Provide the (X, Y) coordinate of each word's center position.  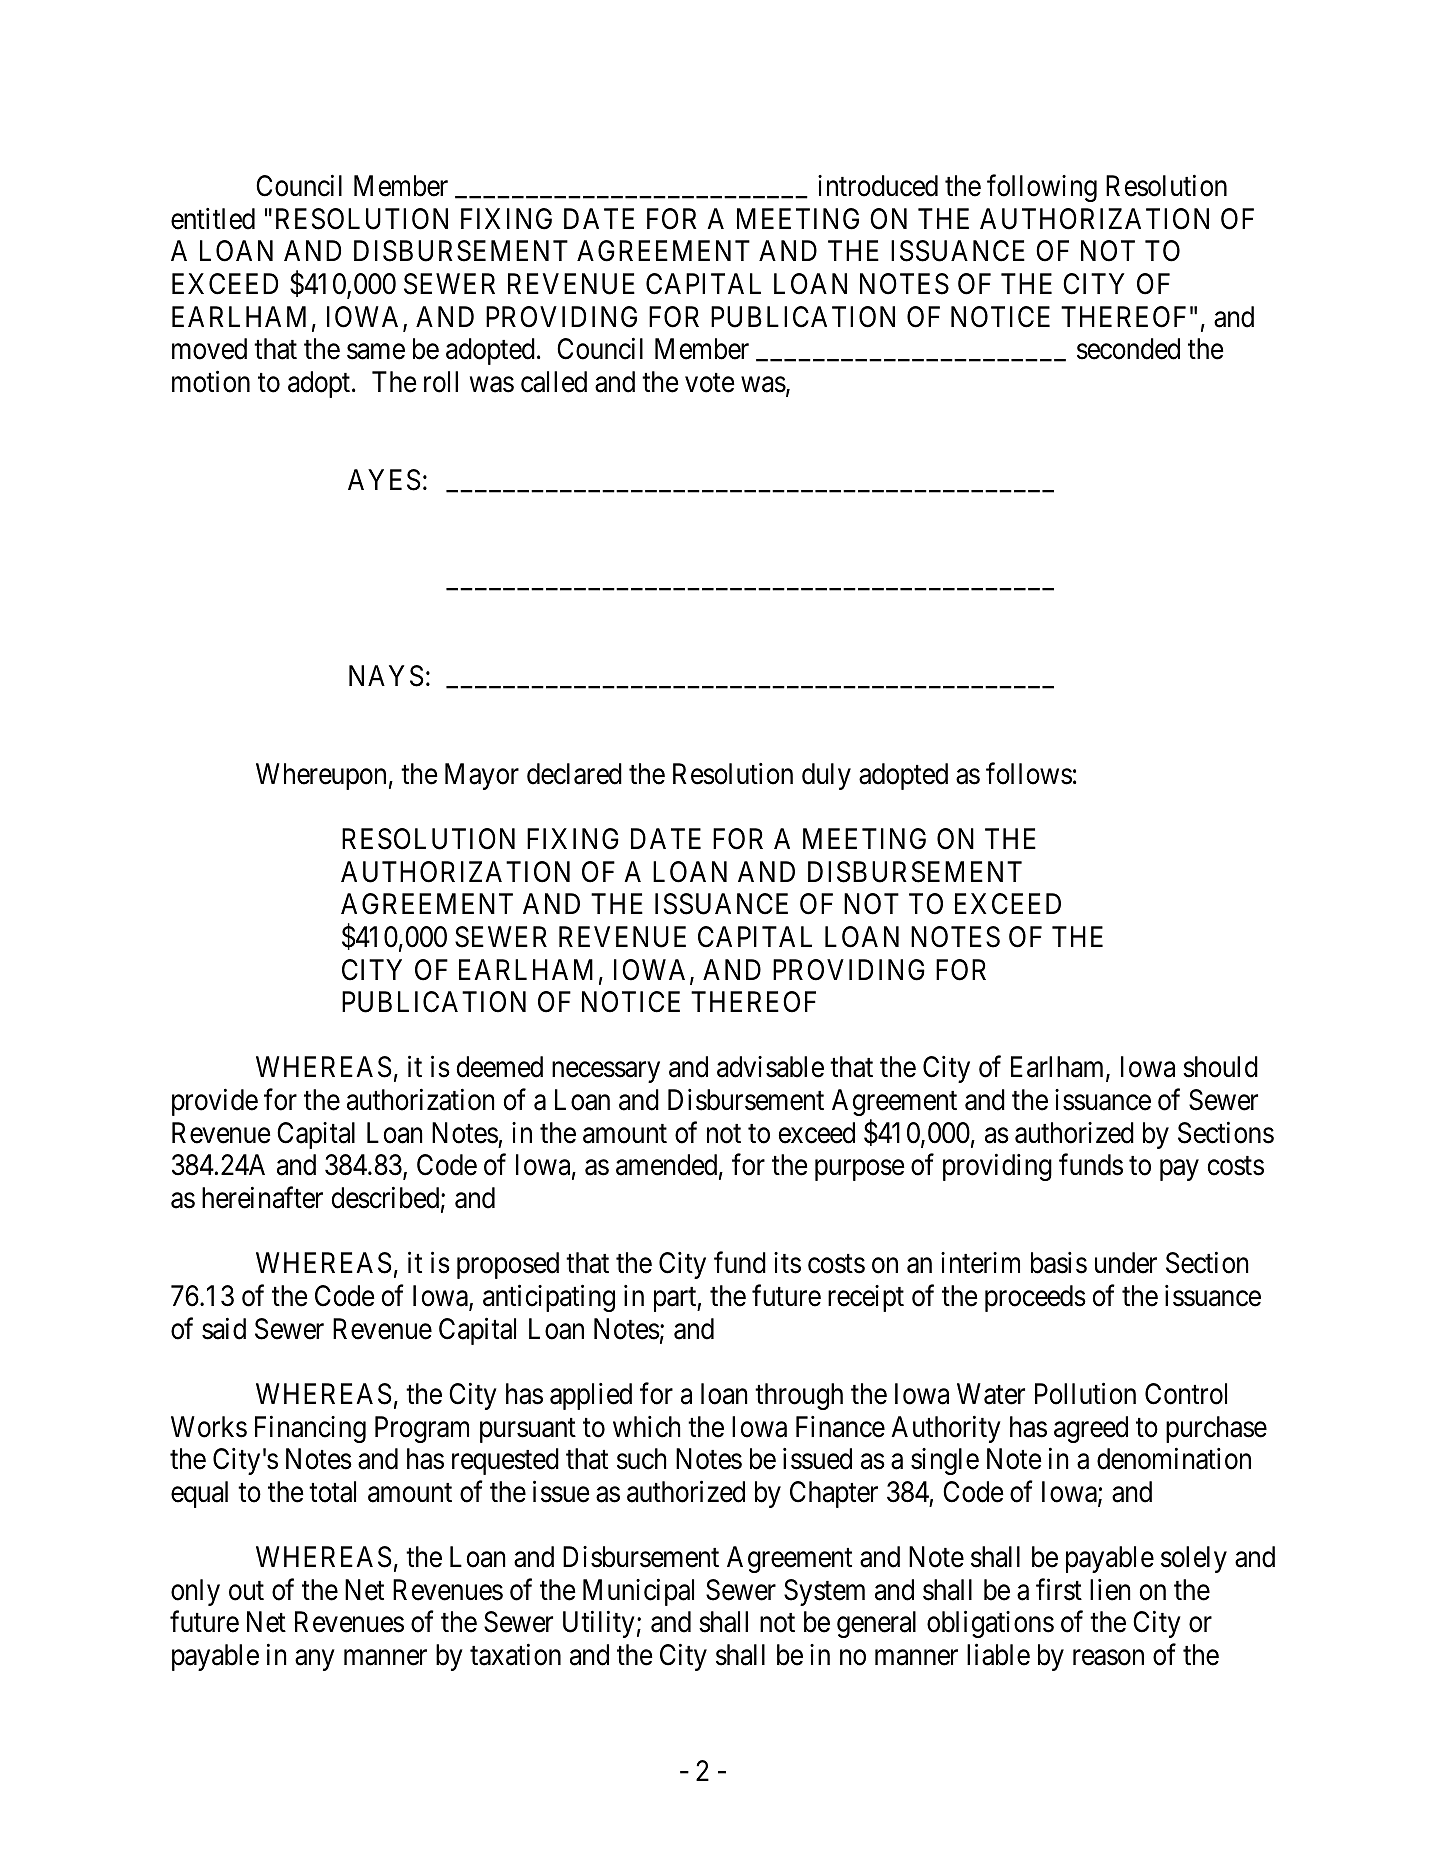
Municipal (638, 1592)
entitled (213, 219)
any (314, 1660)
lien (1110, 1590)
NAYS (386, 676)
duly (826, 776)
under (1126, 1263)
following (1042, 188)
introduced (878, 186)
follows (1029, 773)
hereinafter (262, 1198)
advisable (770, 1067)
